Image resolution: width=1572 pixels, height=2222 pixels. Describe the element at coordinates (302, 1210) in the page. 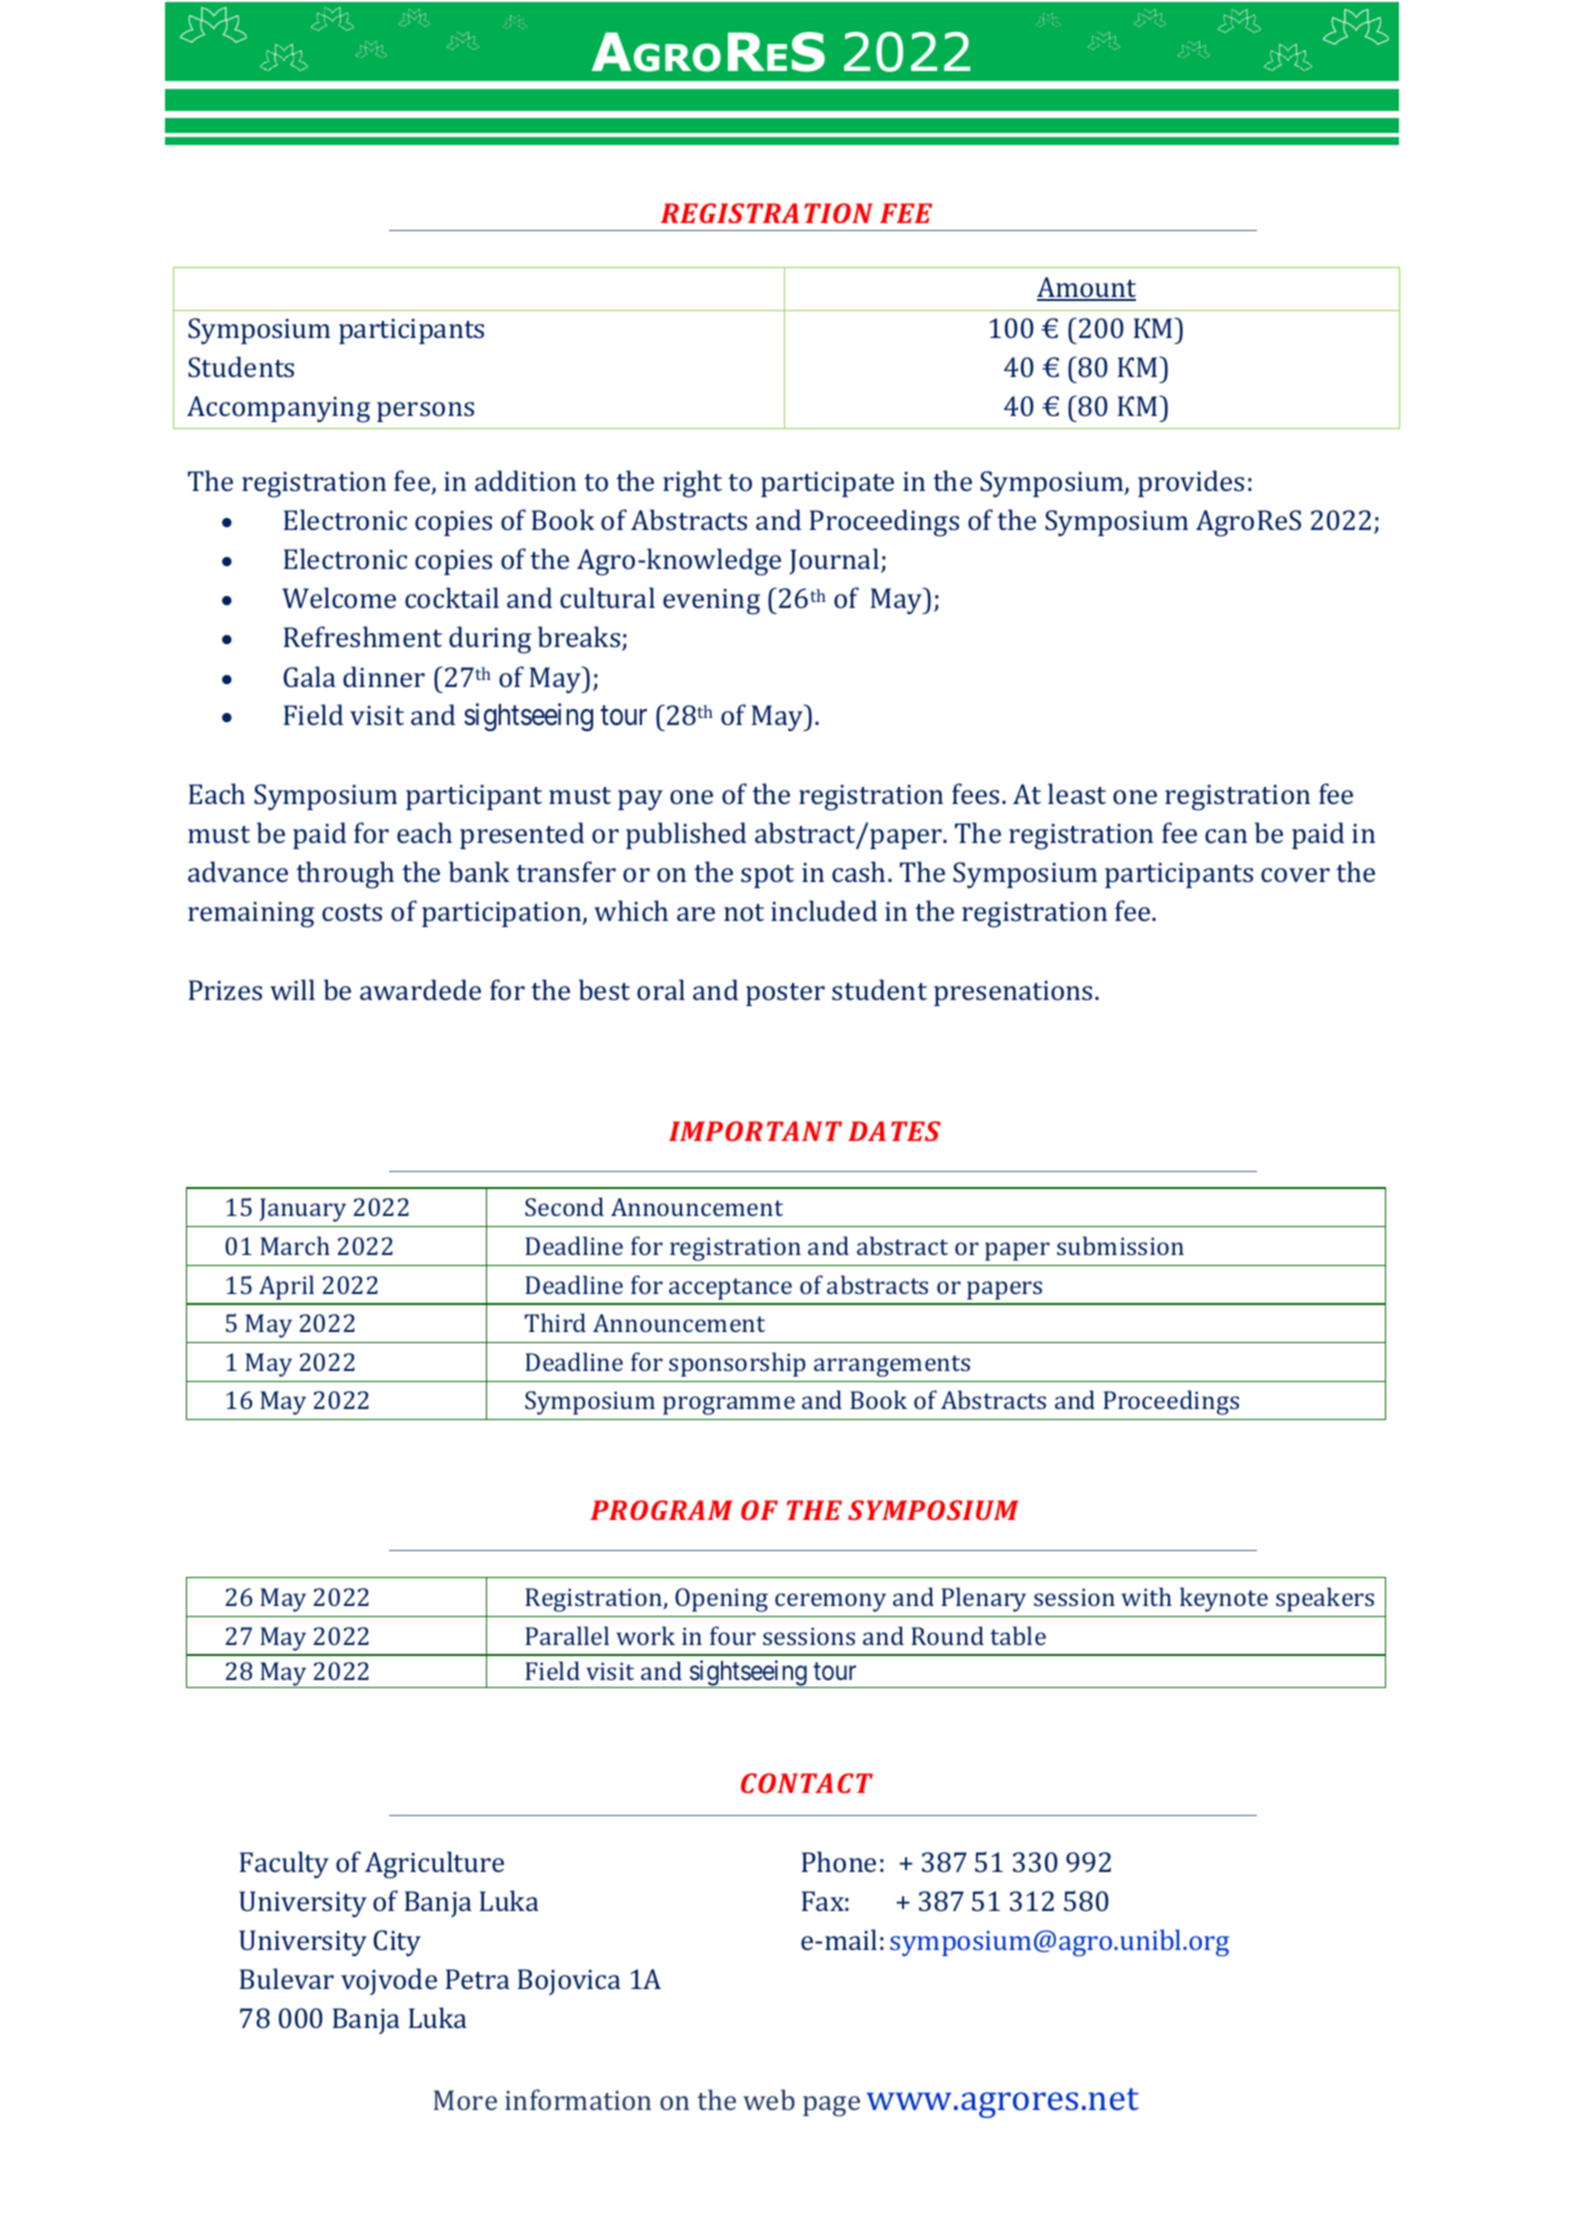

I see `January` at that location.
